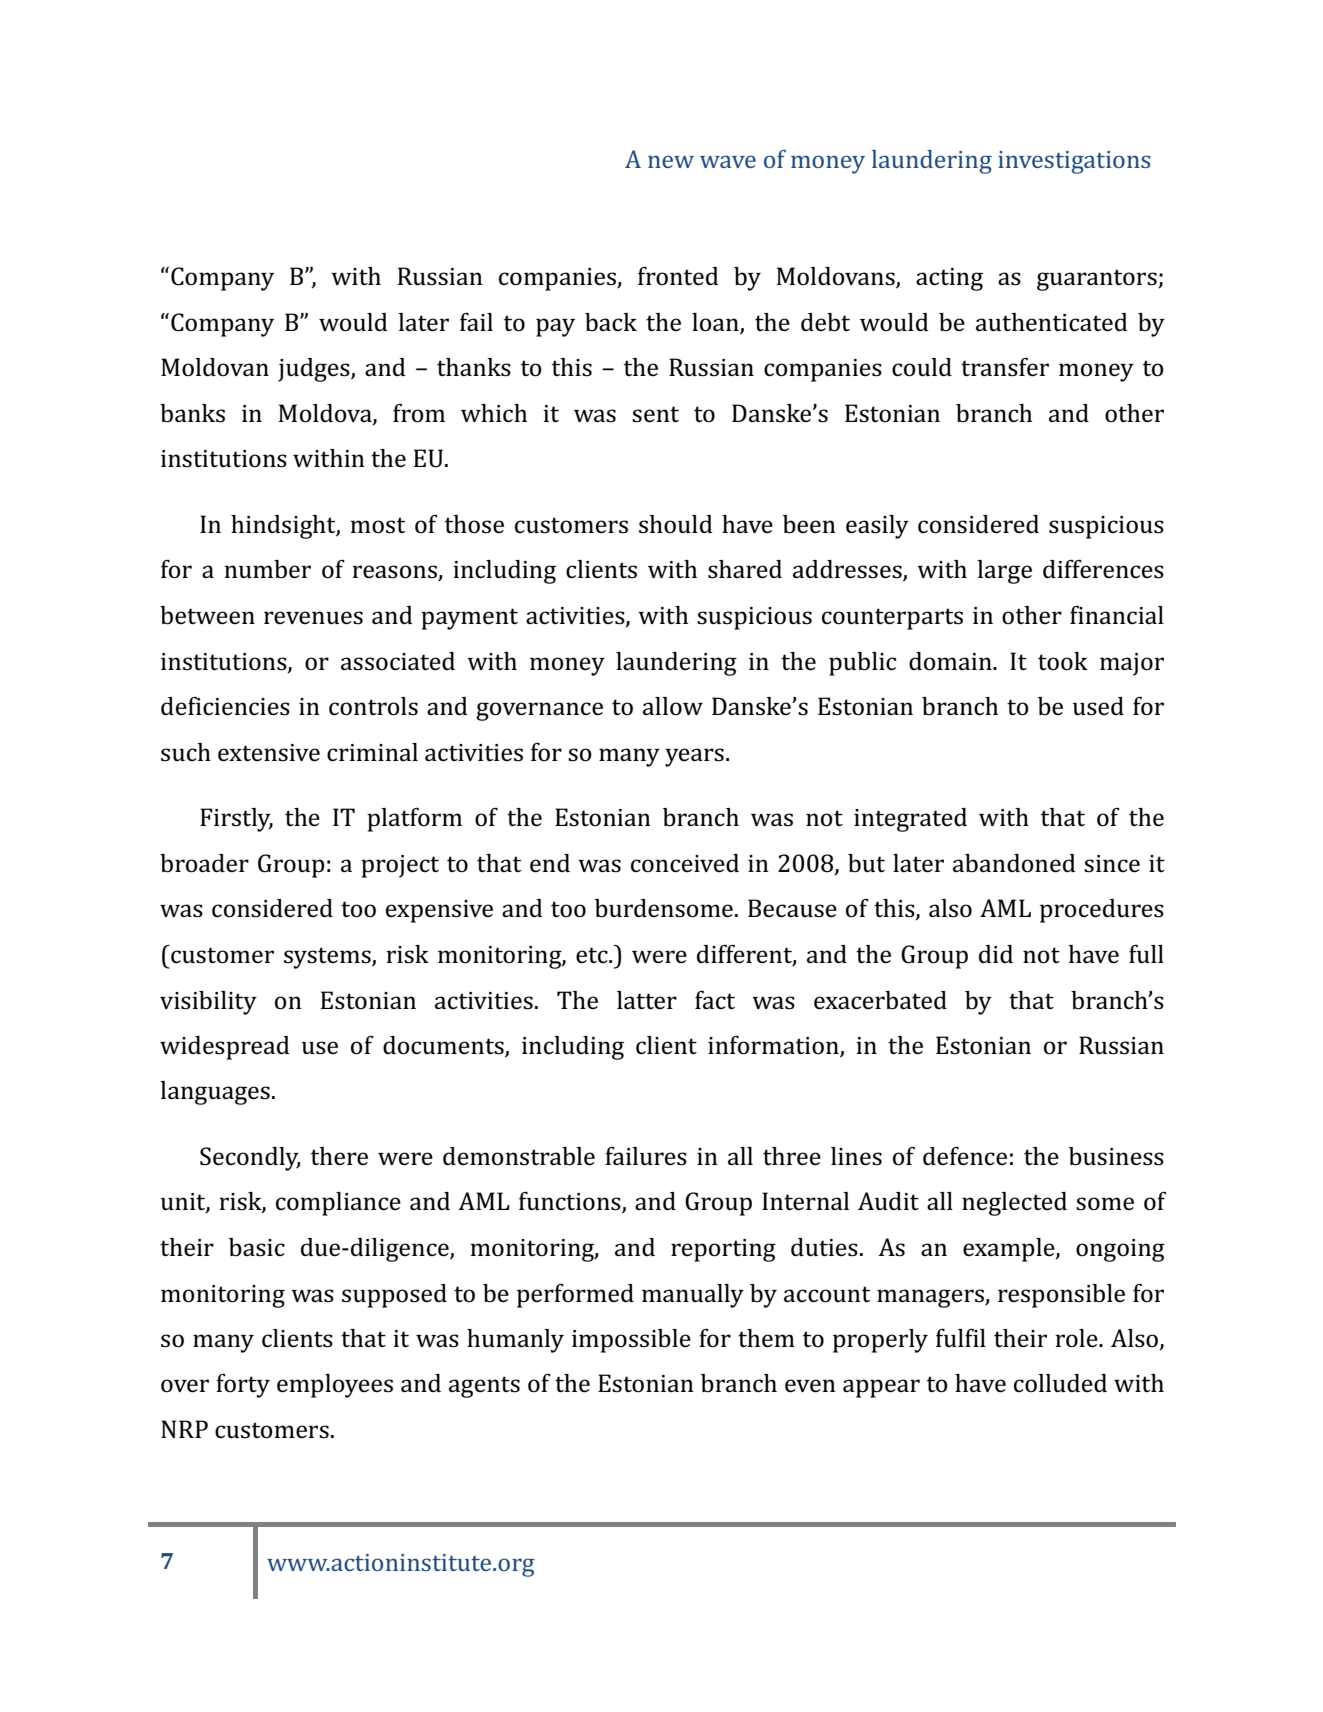 The width and height of the document is (1323, 1712). I want to click on banks, so click(192, 413).
